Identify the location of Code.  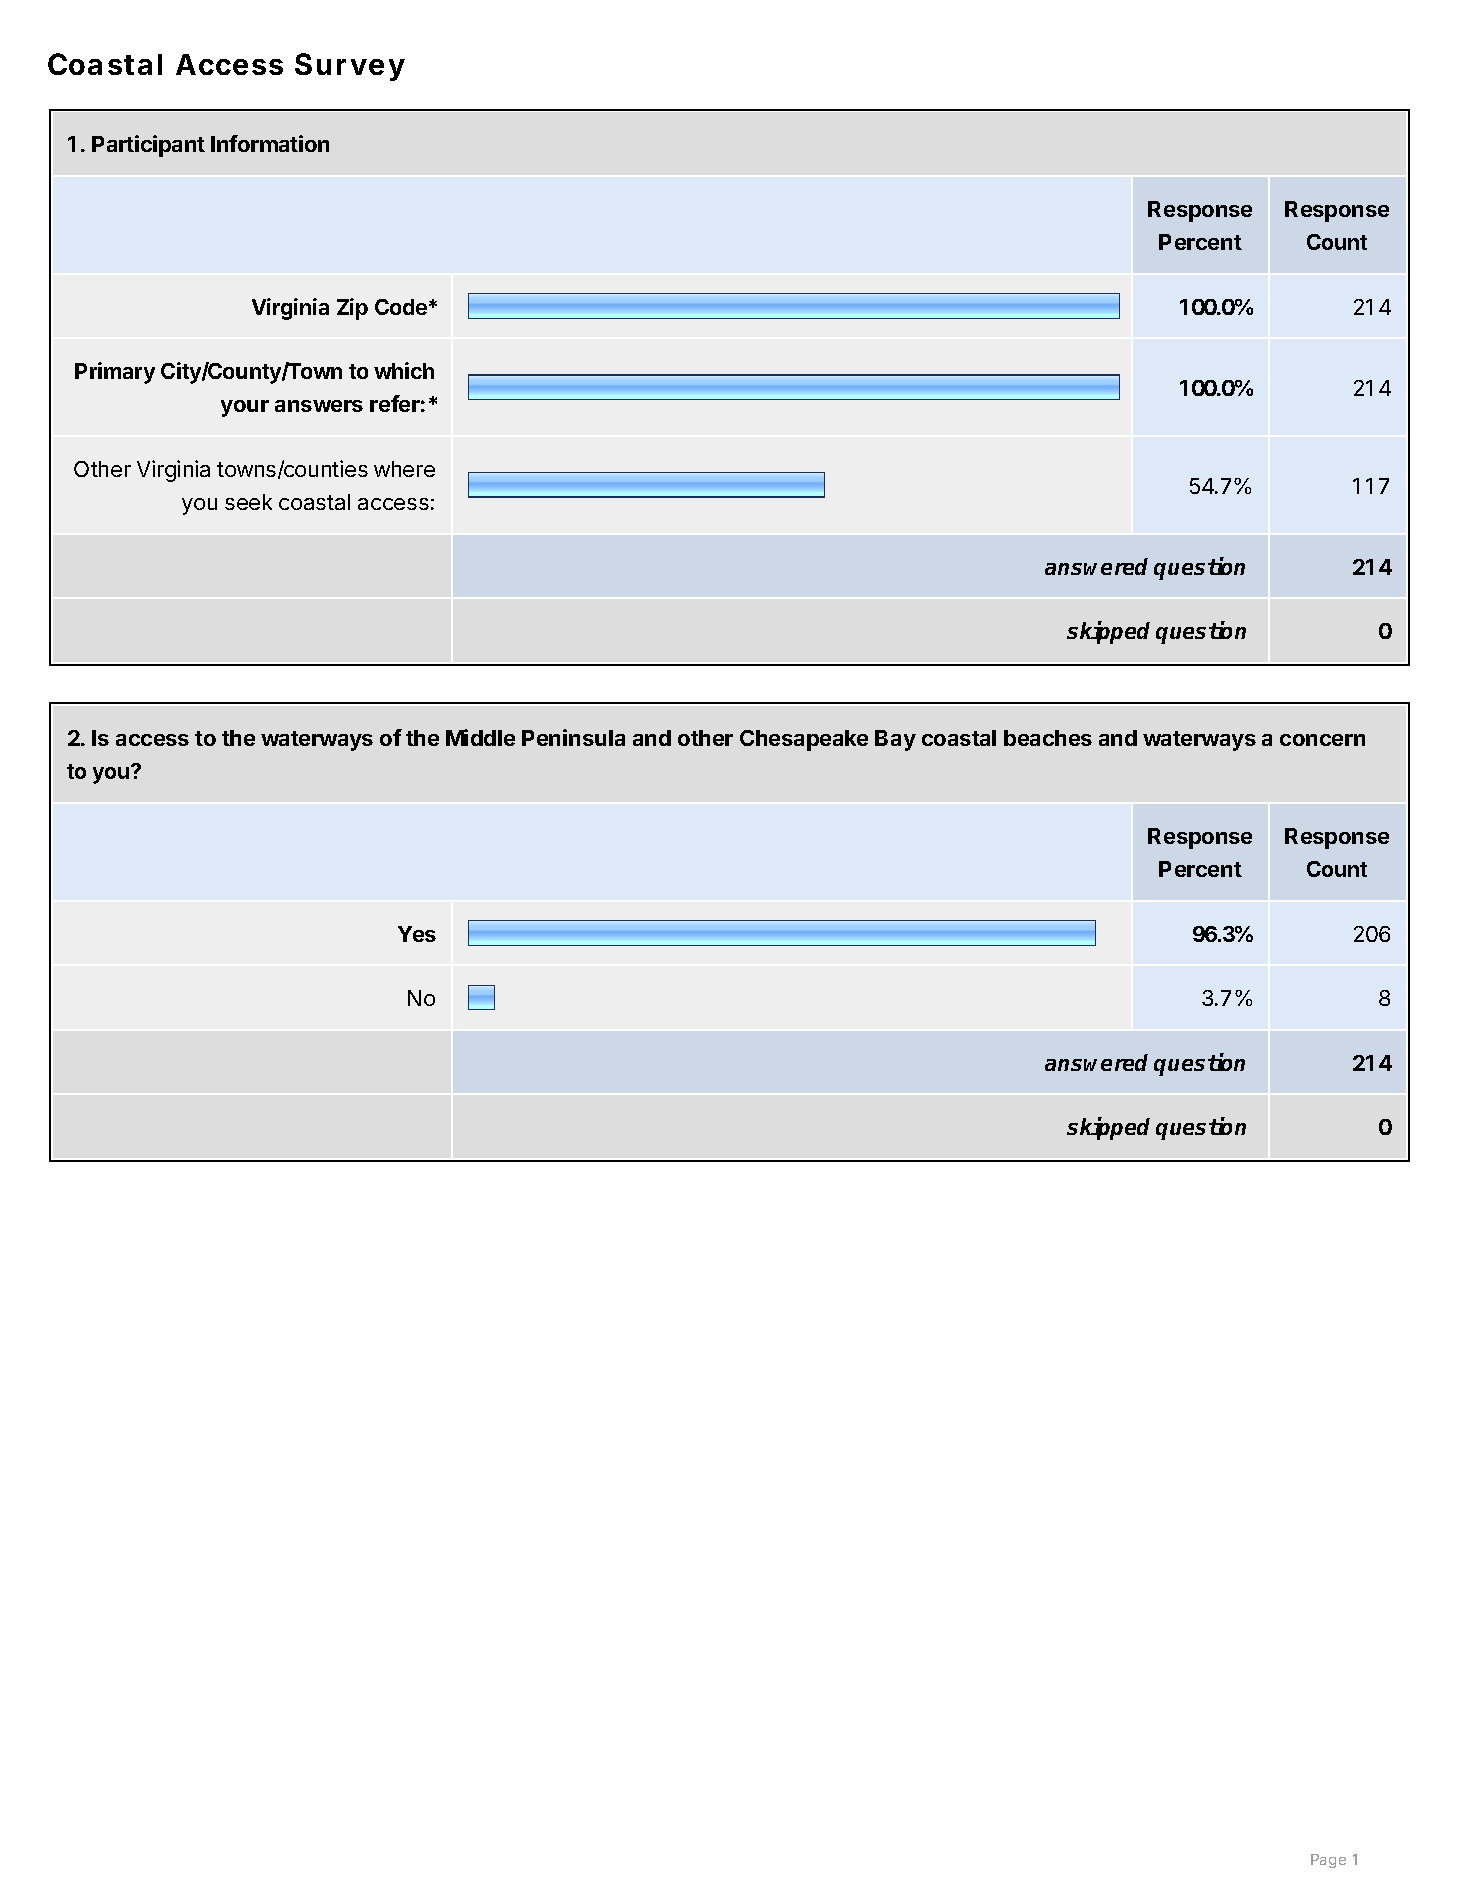
(402, 307).
